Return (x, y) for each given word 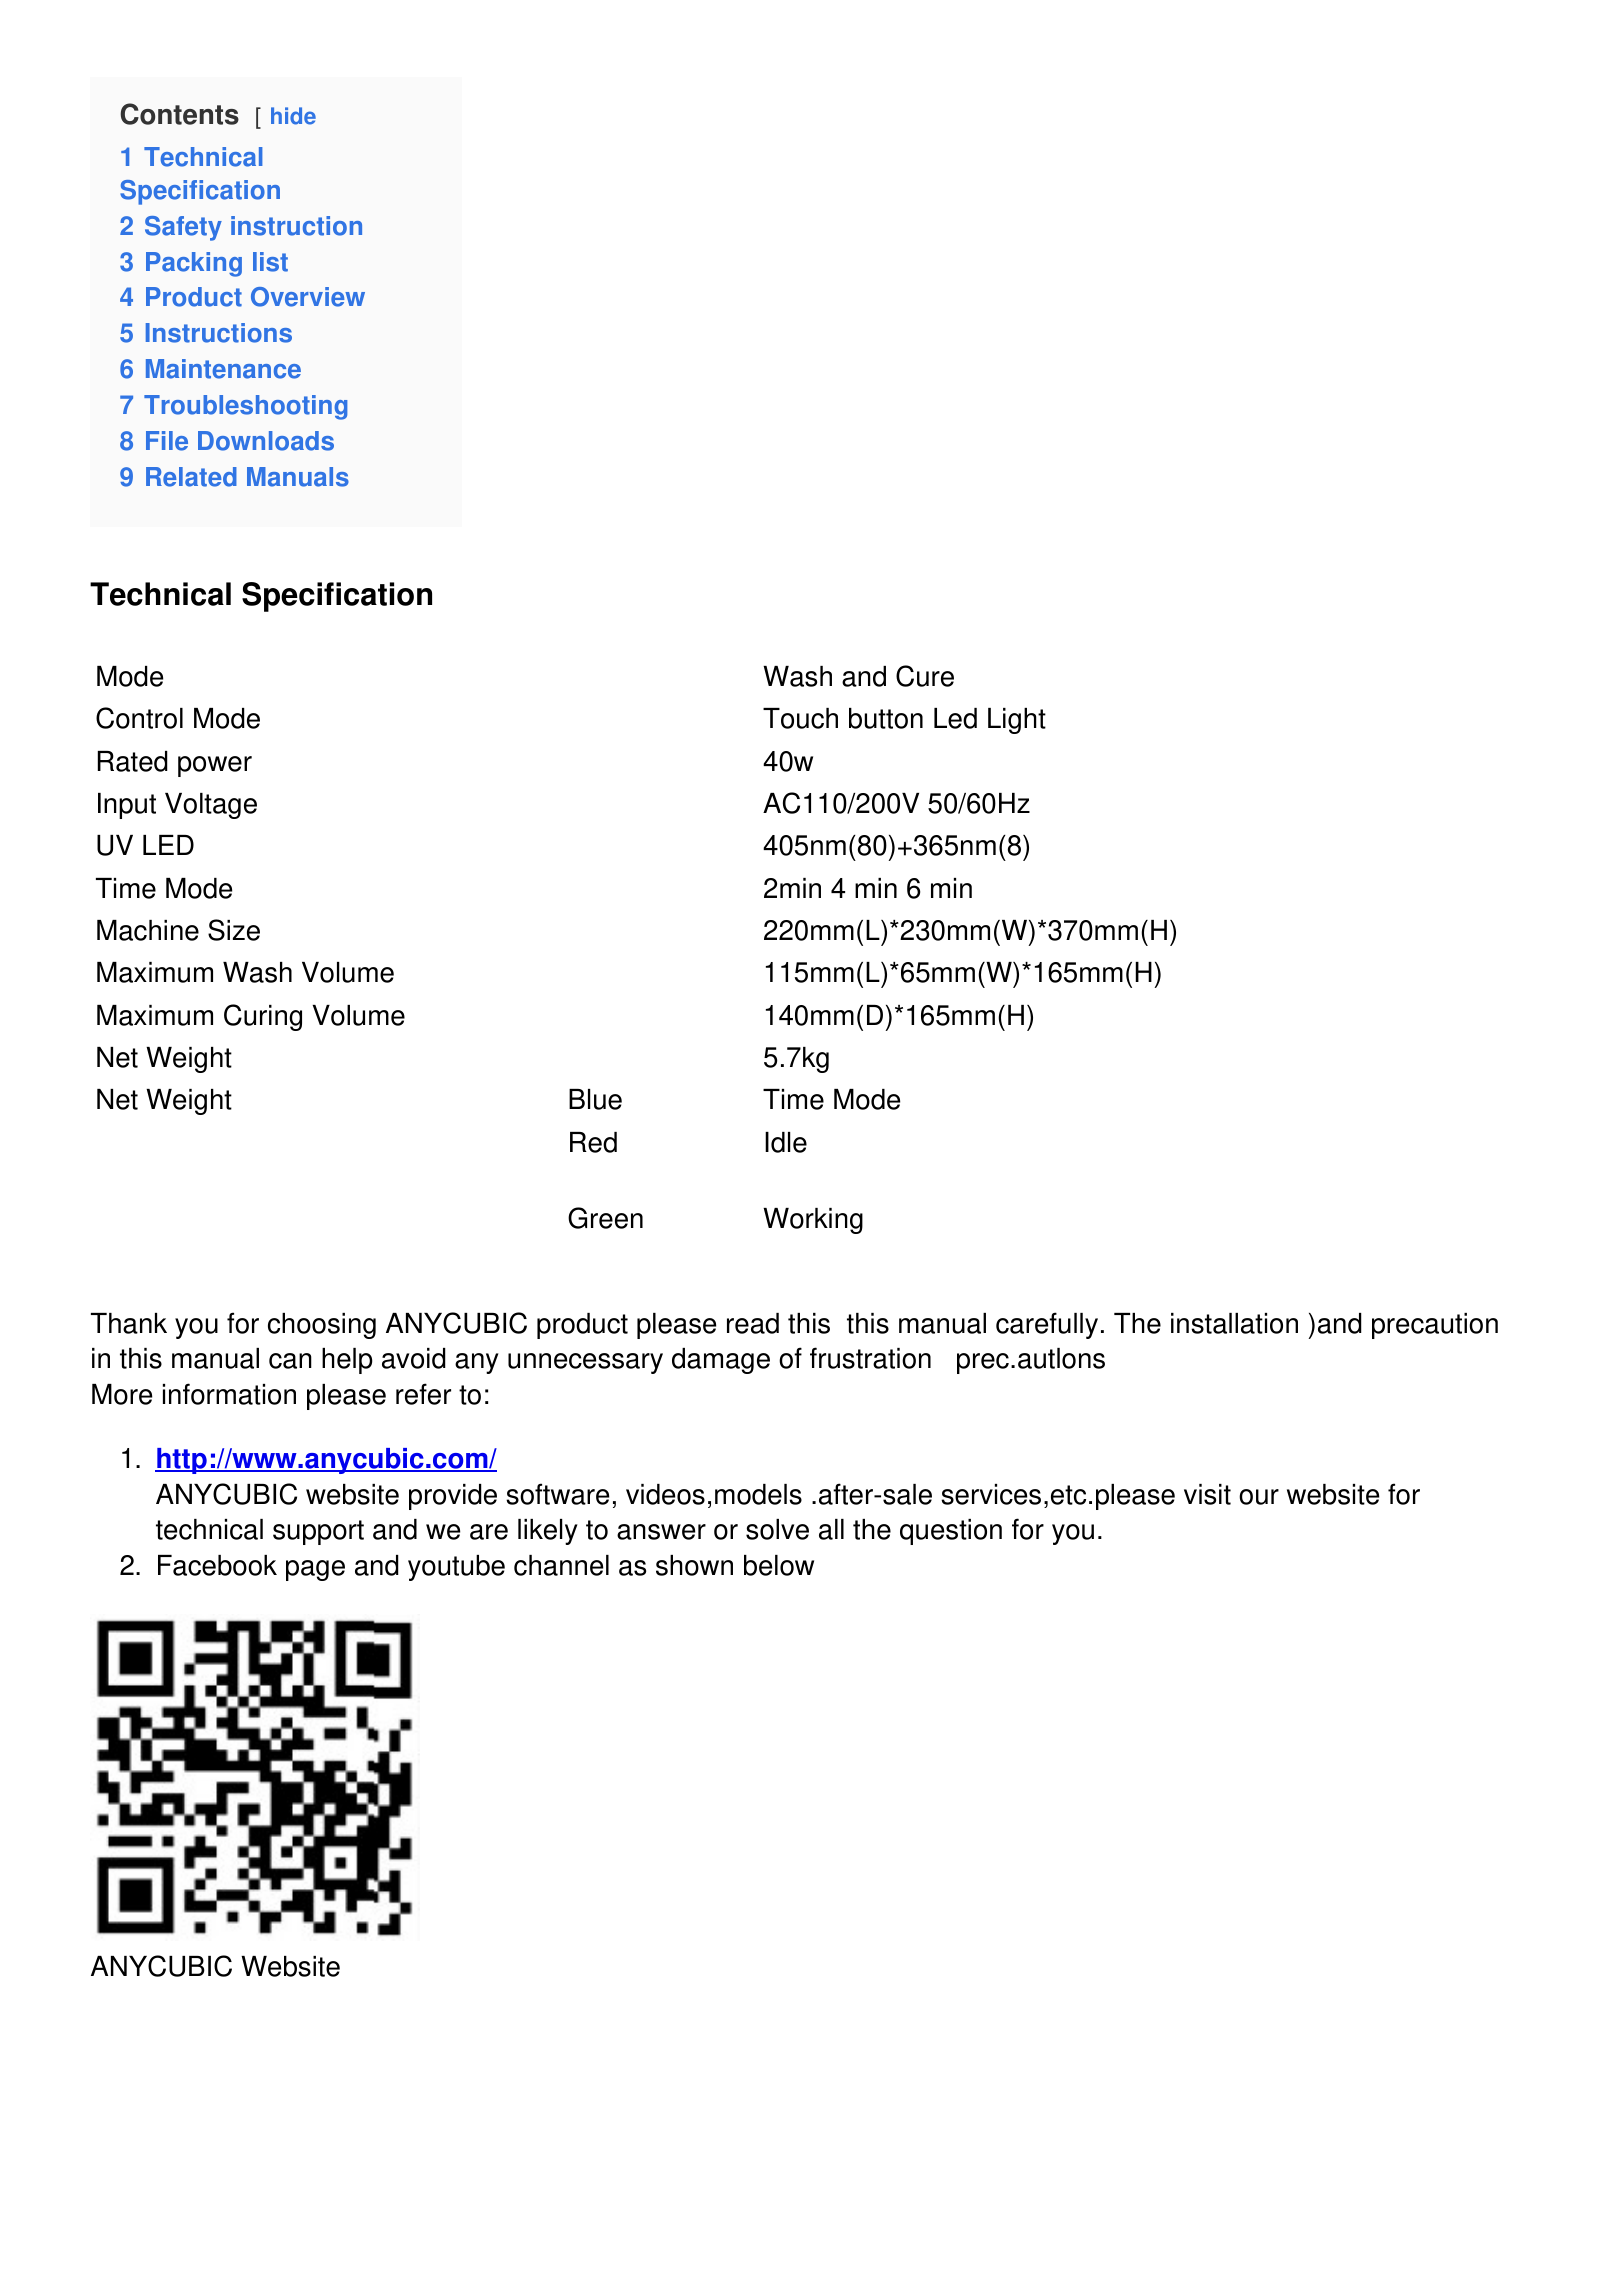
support (318, 1532)
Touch (800, 718)
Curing (263, 1017)
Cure (925, 676)
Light (1017, 721)
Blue (595, 1099)
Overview (308, 297)
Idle (786, 1142)
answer (661, 1532)
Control (139, 718)
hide (293, 116)
